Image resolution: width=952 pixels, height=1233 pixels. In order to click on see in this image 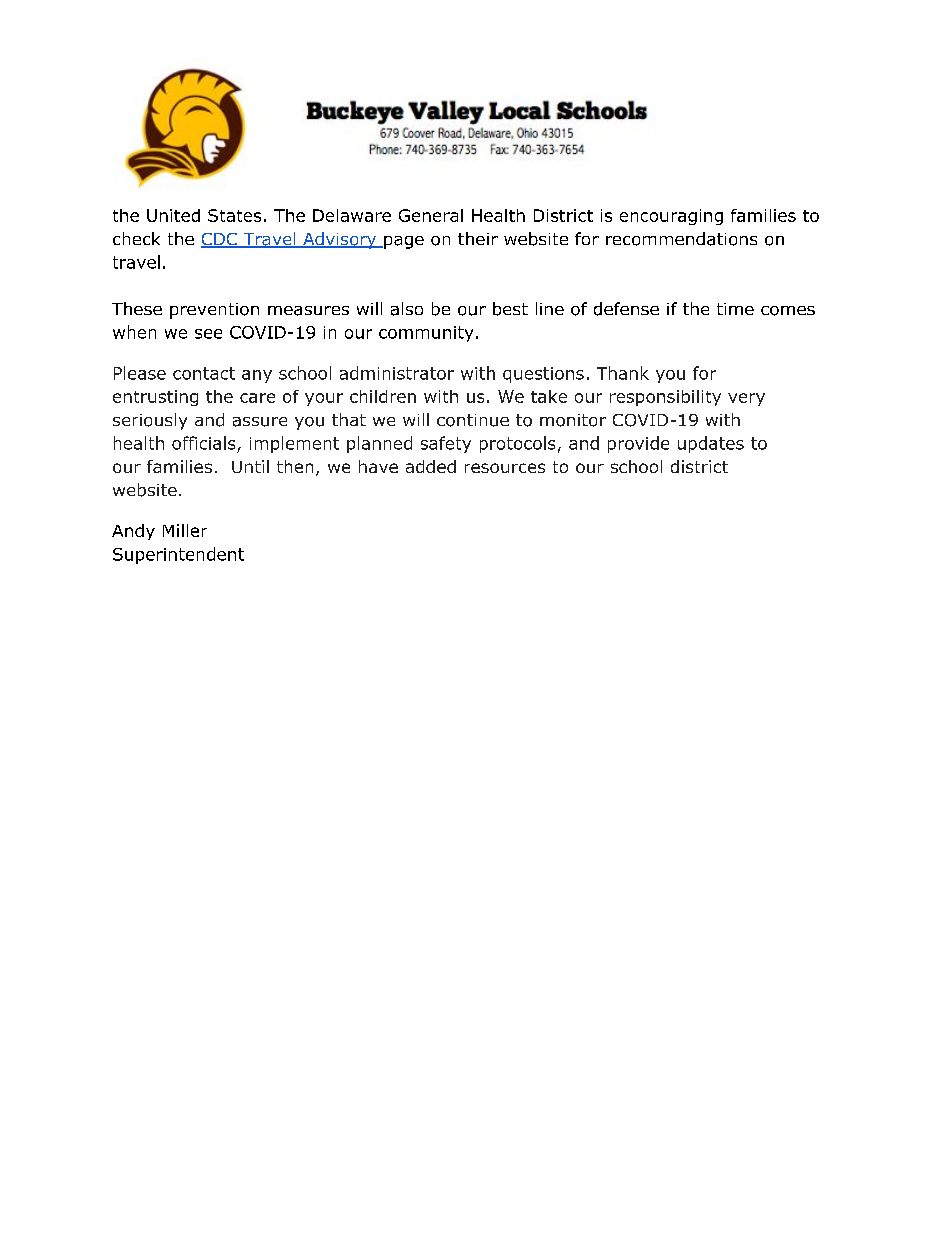, I will do `click(208, 334)`.
